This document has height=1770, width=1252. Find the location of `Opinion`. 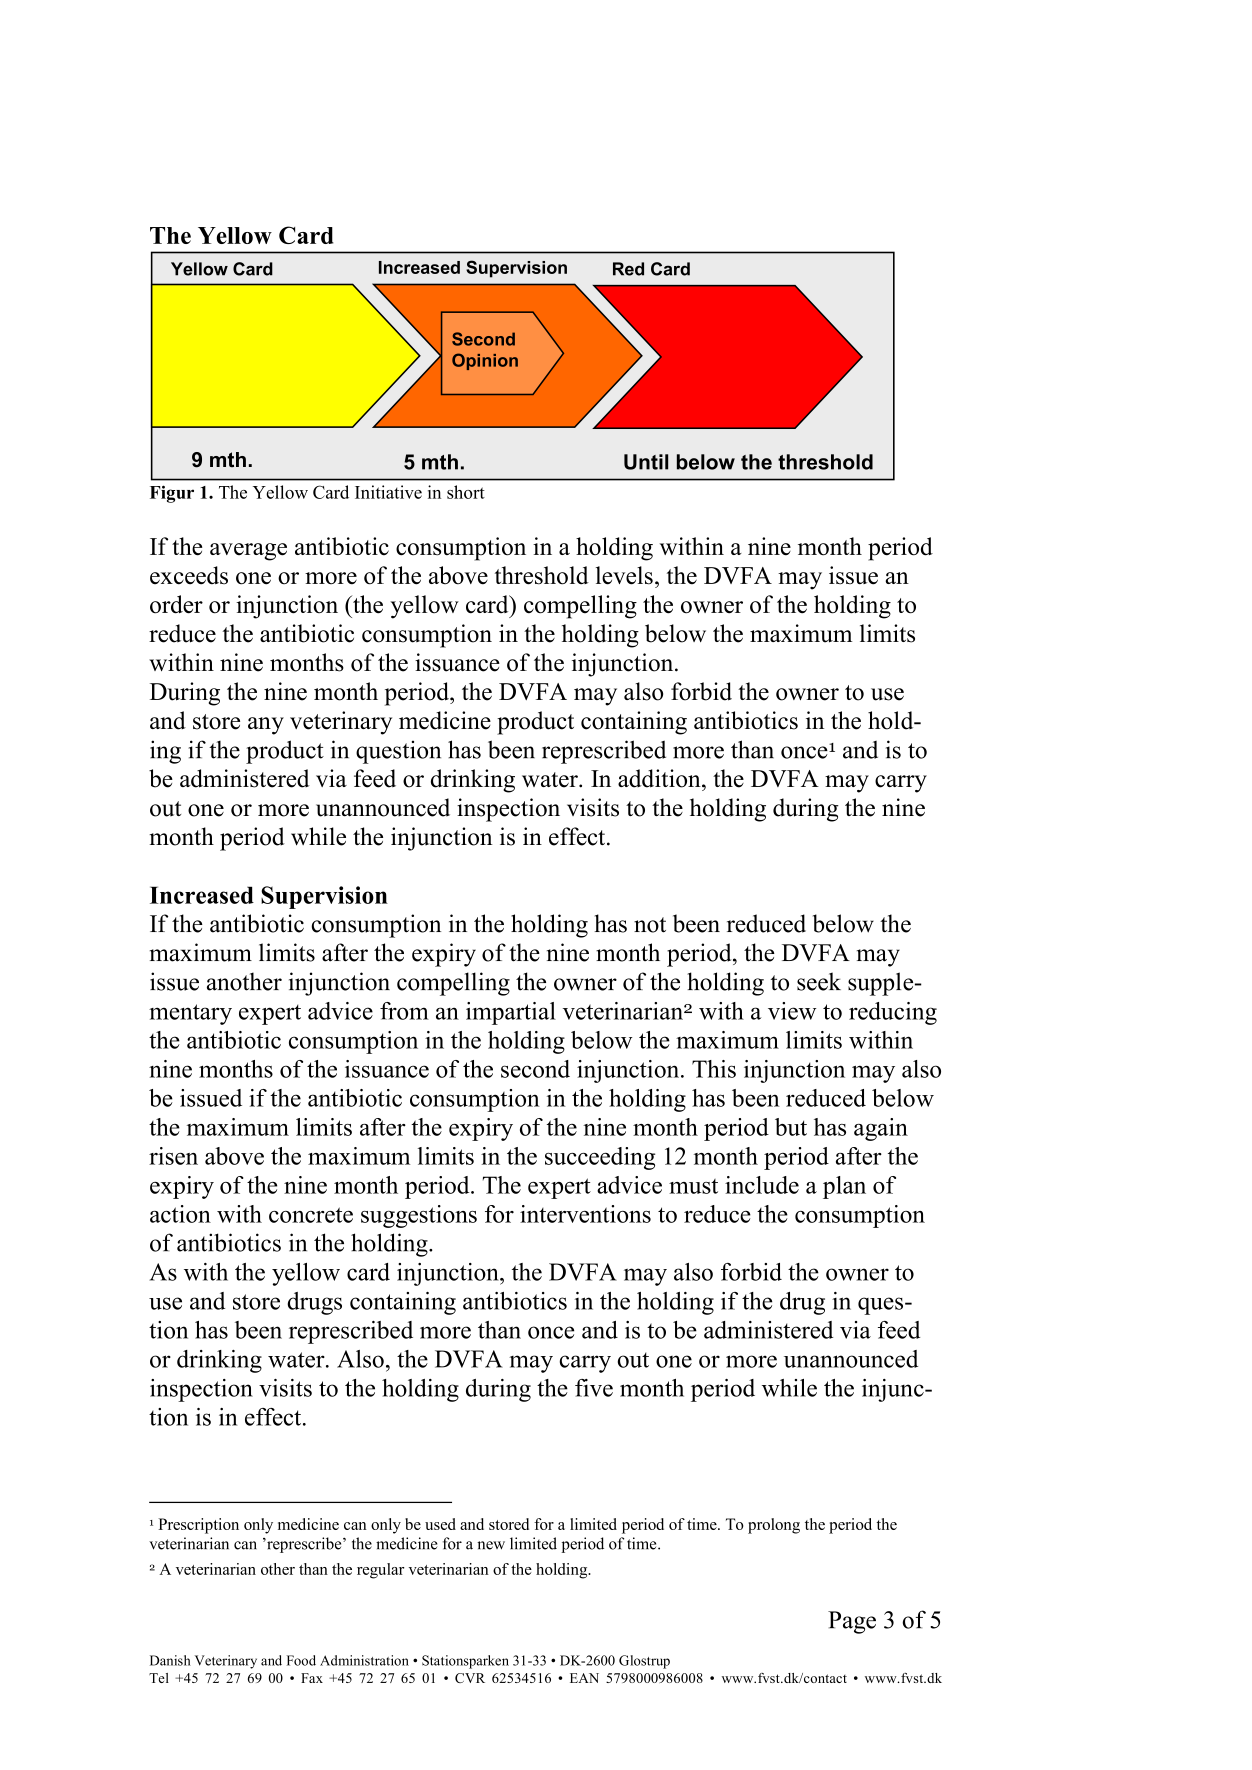

Opinion is located at coordinates (485, 361).
